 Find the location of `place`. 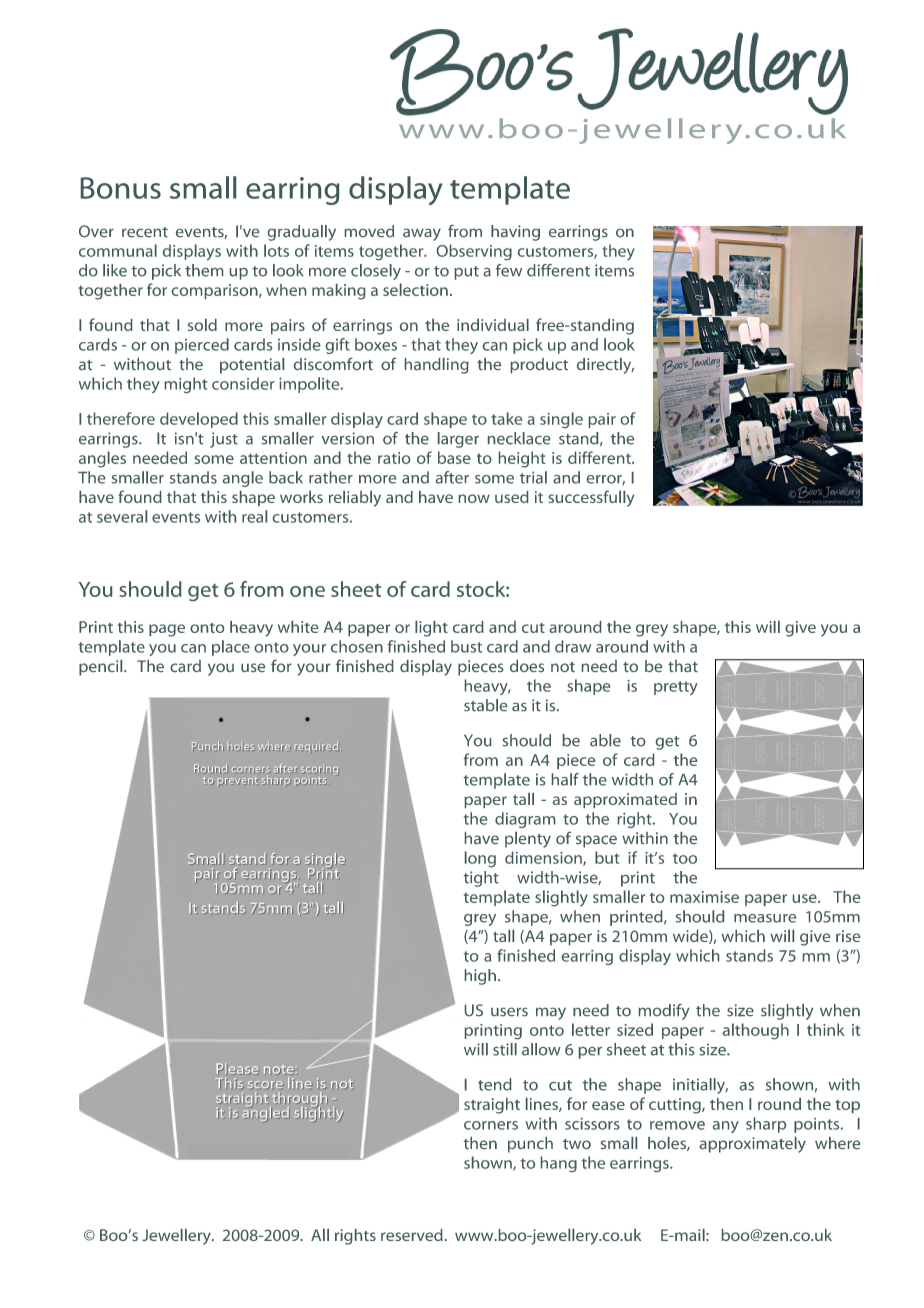

place is located at coordinates (231, 648).
